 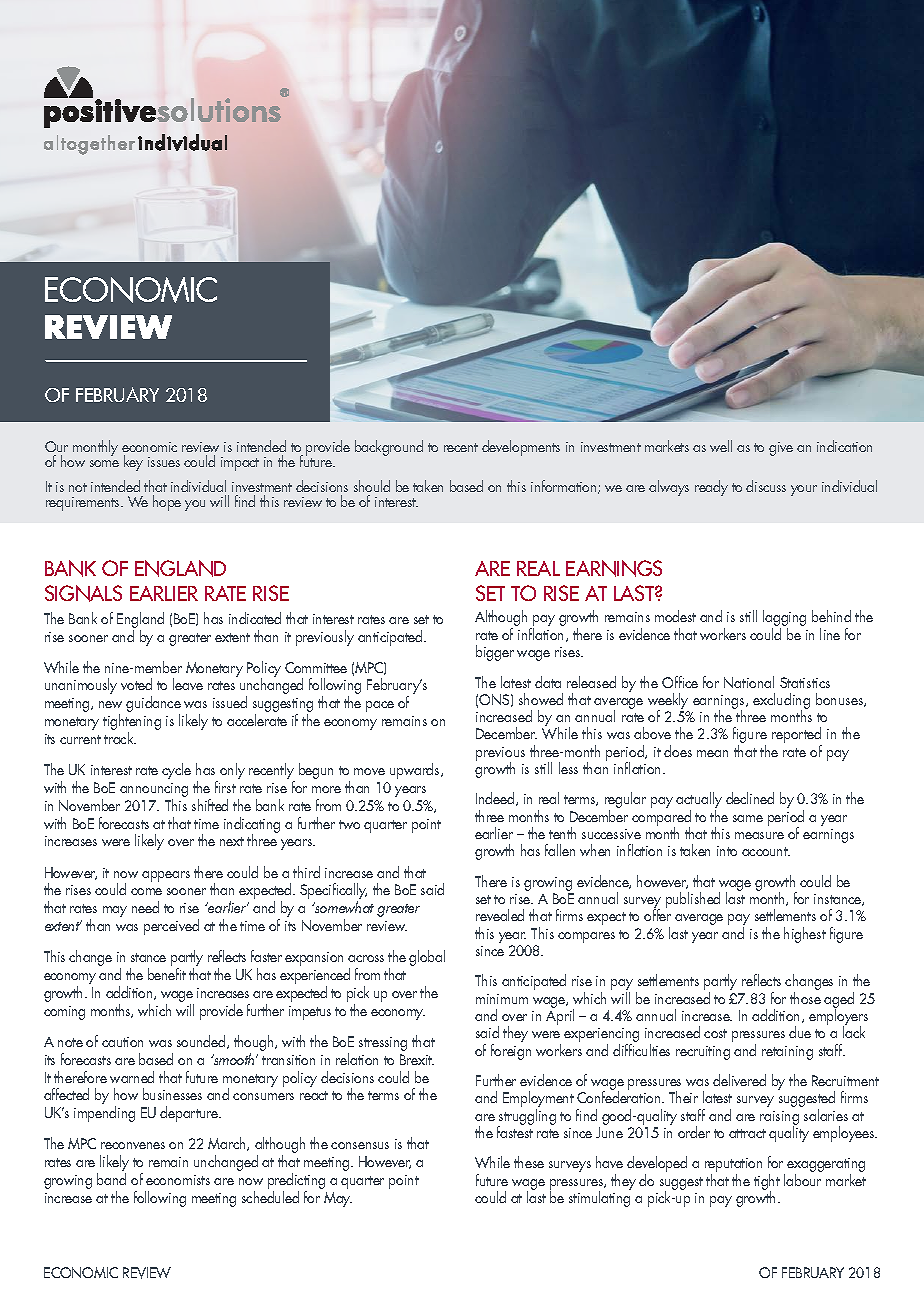 What do you see at coordinates (178, 1180) in the screenshot?
I see `economists` at bounding box center [178, 1180].
